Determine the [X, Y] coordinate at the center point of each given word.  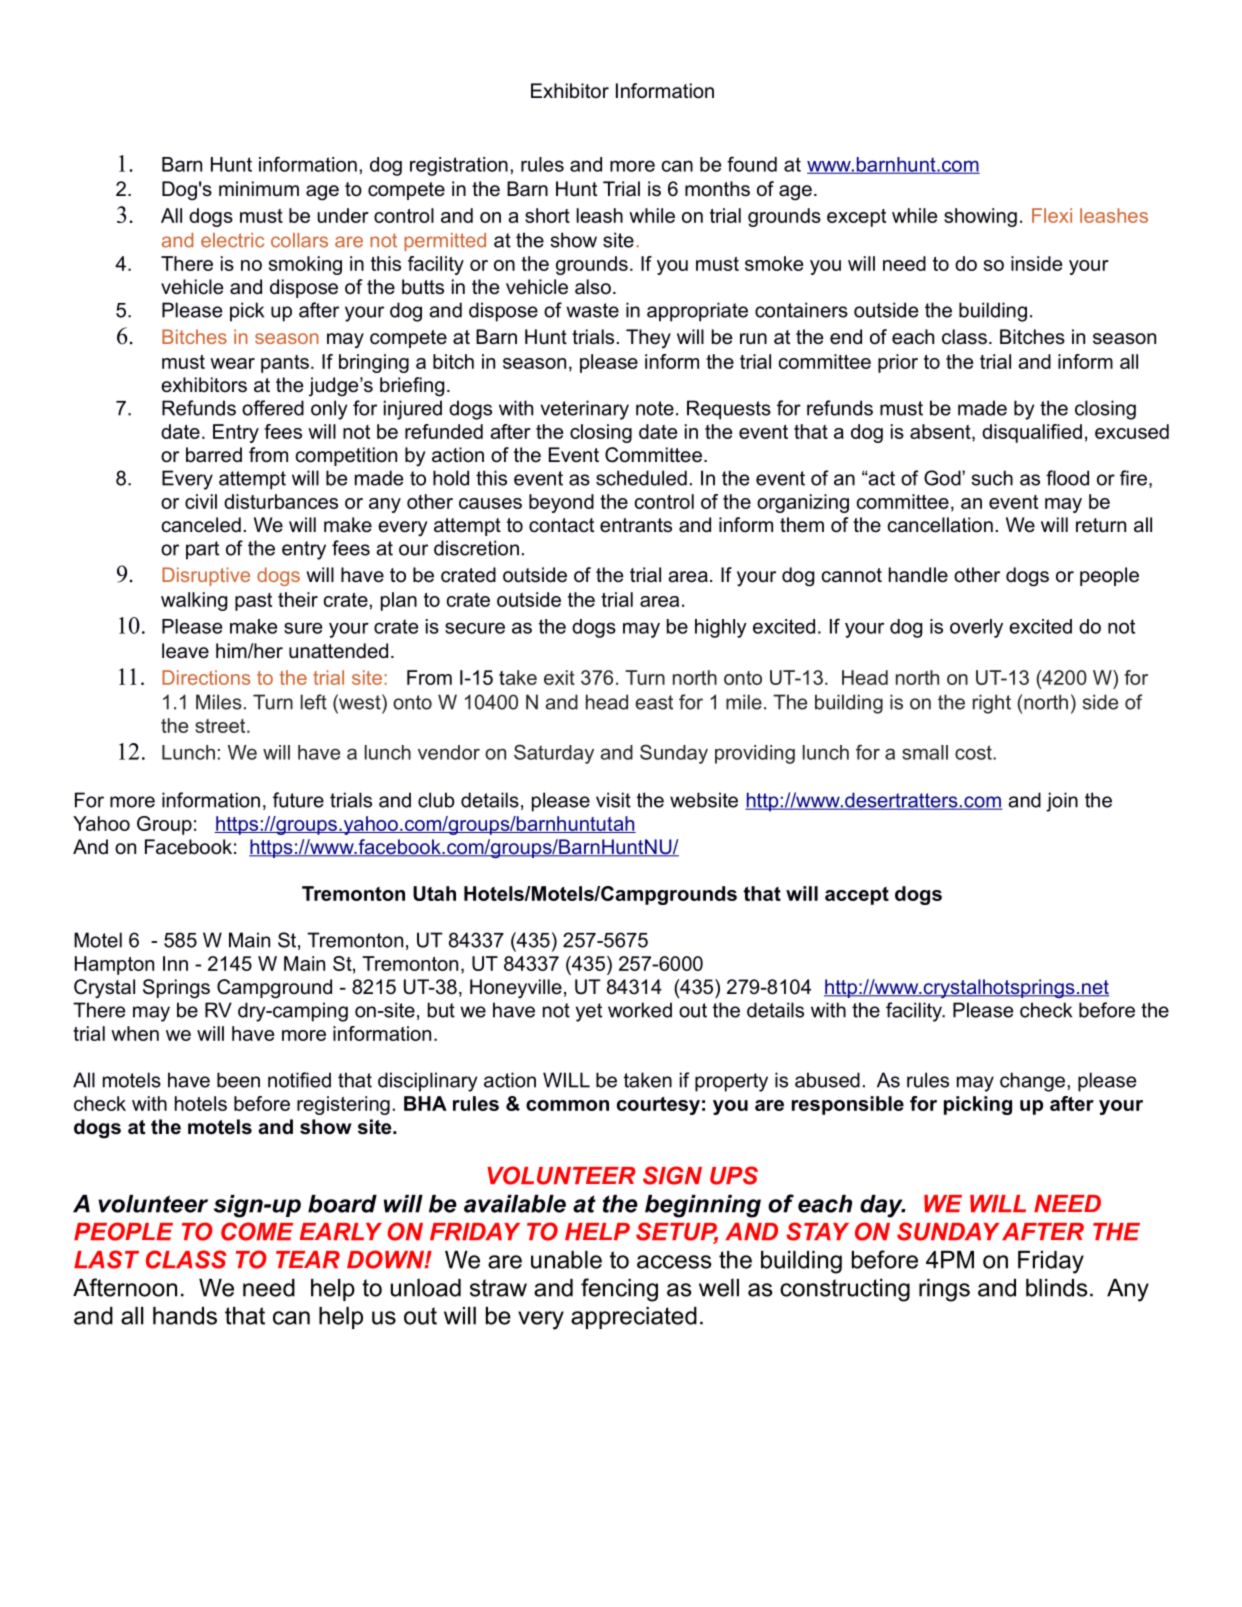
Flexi [1052, 215]
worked [640, 1010]
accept [857, 896]
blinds [1057, 1288]
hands [185, 1316]
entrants [636, 525]
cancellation [940, 525]
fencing [619, 1290]
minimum [259, 189]
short [547, 215]
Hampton [114, 965]
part [202, 550]
